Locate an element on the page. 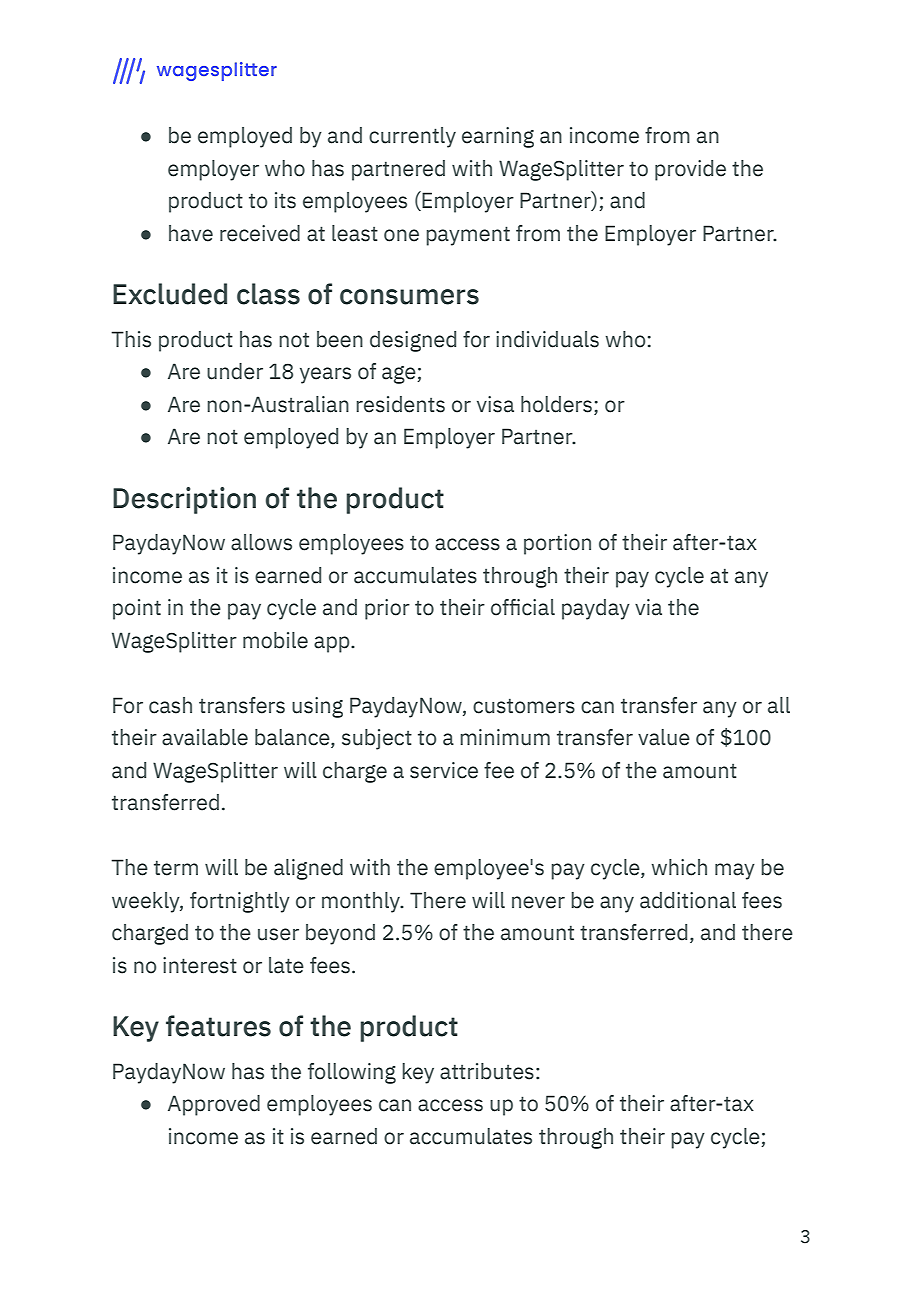  residents is located at coordinates (400, 404).
